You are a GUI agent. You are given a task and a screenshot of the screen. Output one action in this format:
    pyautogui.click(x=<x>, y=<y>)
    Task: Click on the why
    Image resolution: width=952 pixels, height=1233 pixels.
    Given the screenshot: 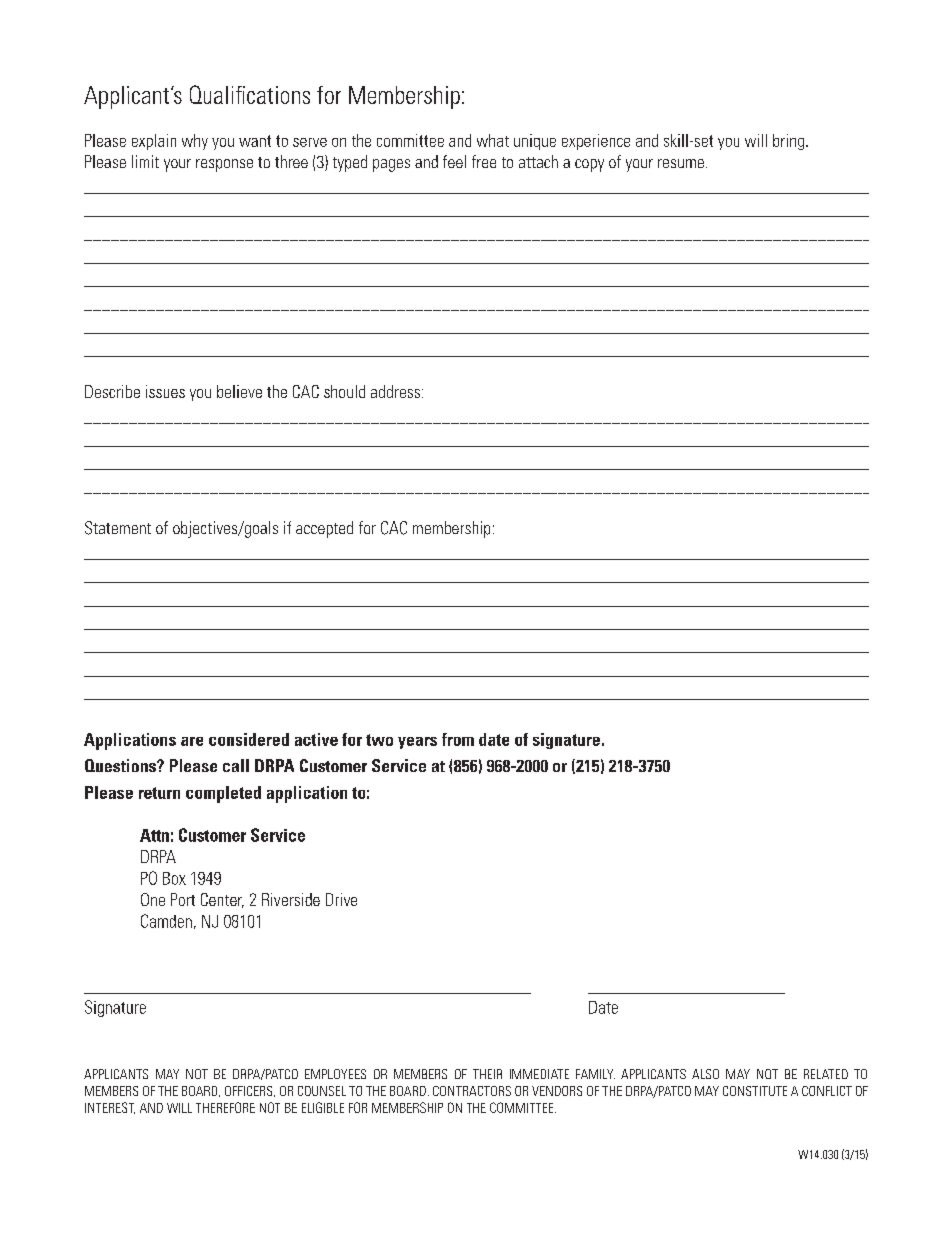 What is the action you would take?
    pyautogui.click(x=195, y=142)
